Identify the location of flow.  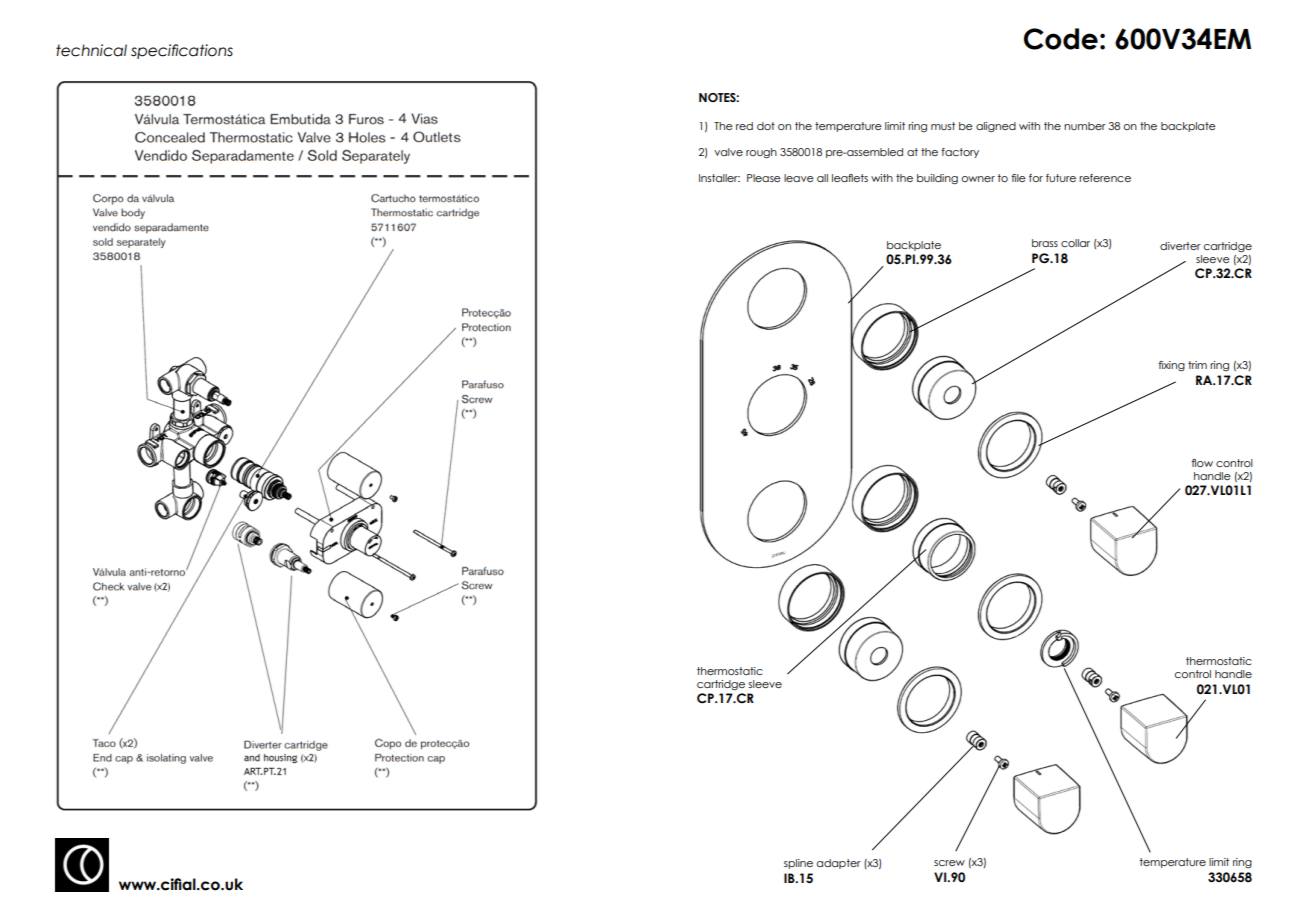
(1202, 463).
